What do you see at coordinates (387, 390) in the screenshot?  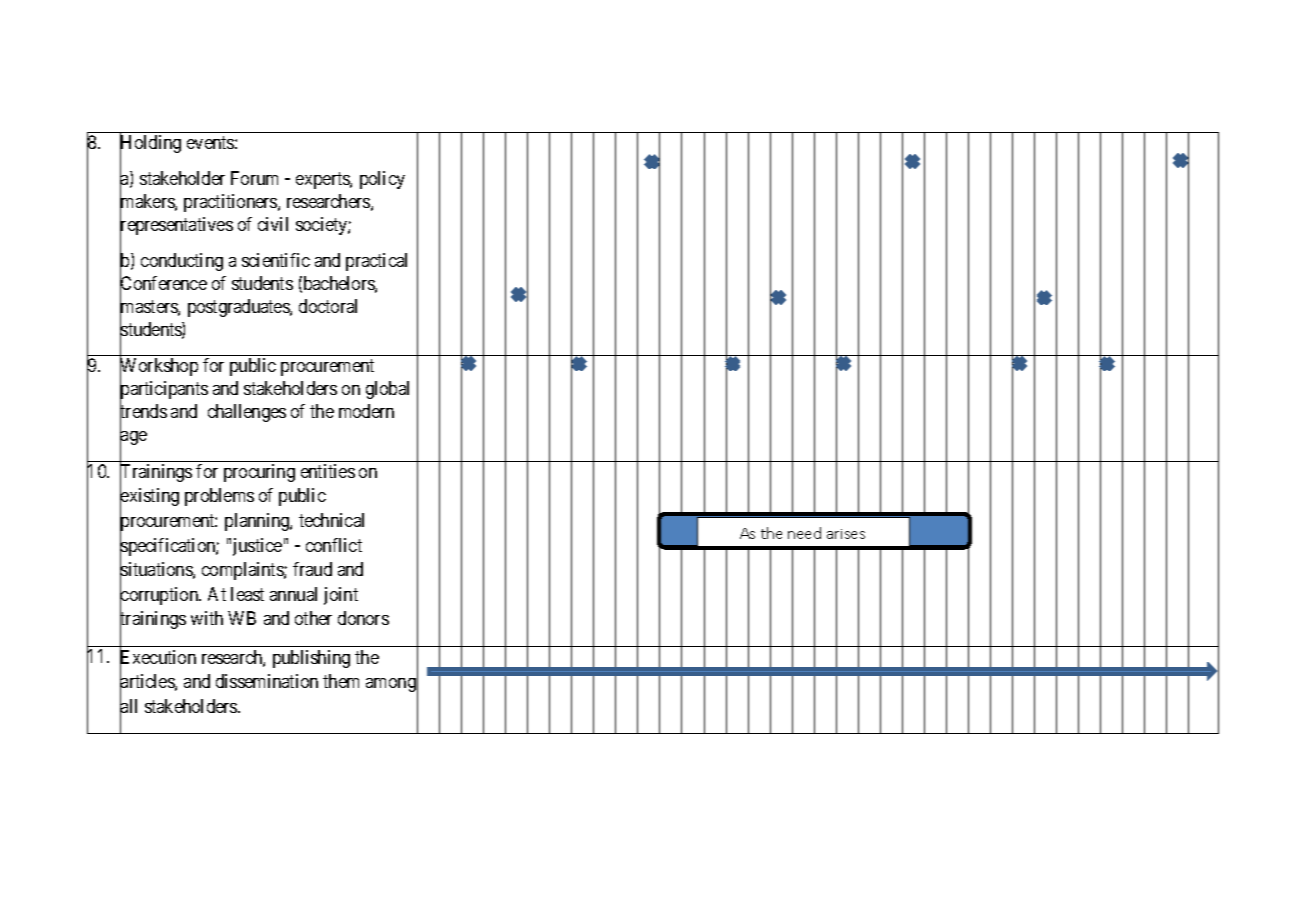 I see `global` at bounding box center [387, 390].
